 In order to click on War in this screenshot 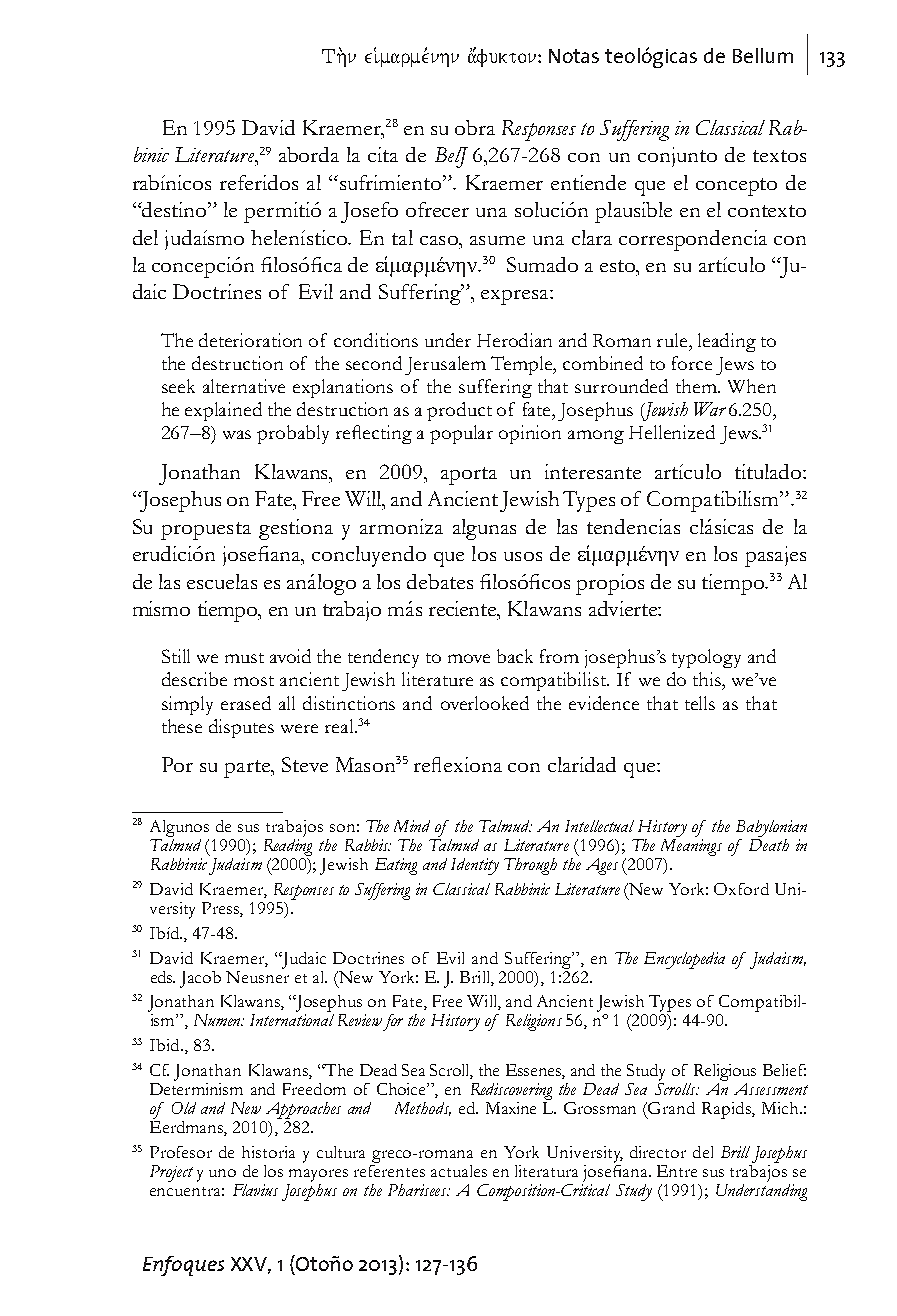, I will do `click(710, 409)`.
